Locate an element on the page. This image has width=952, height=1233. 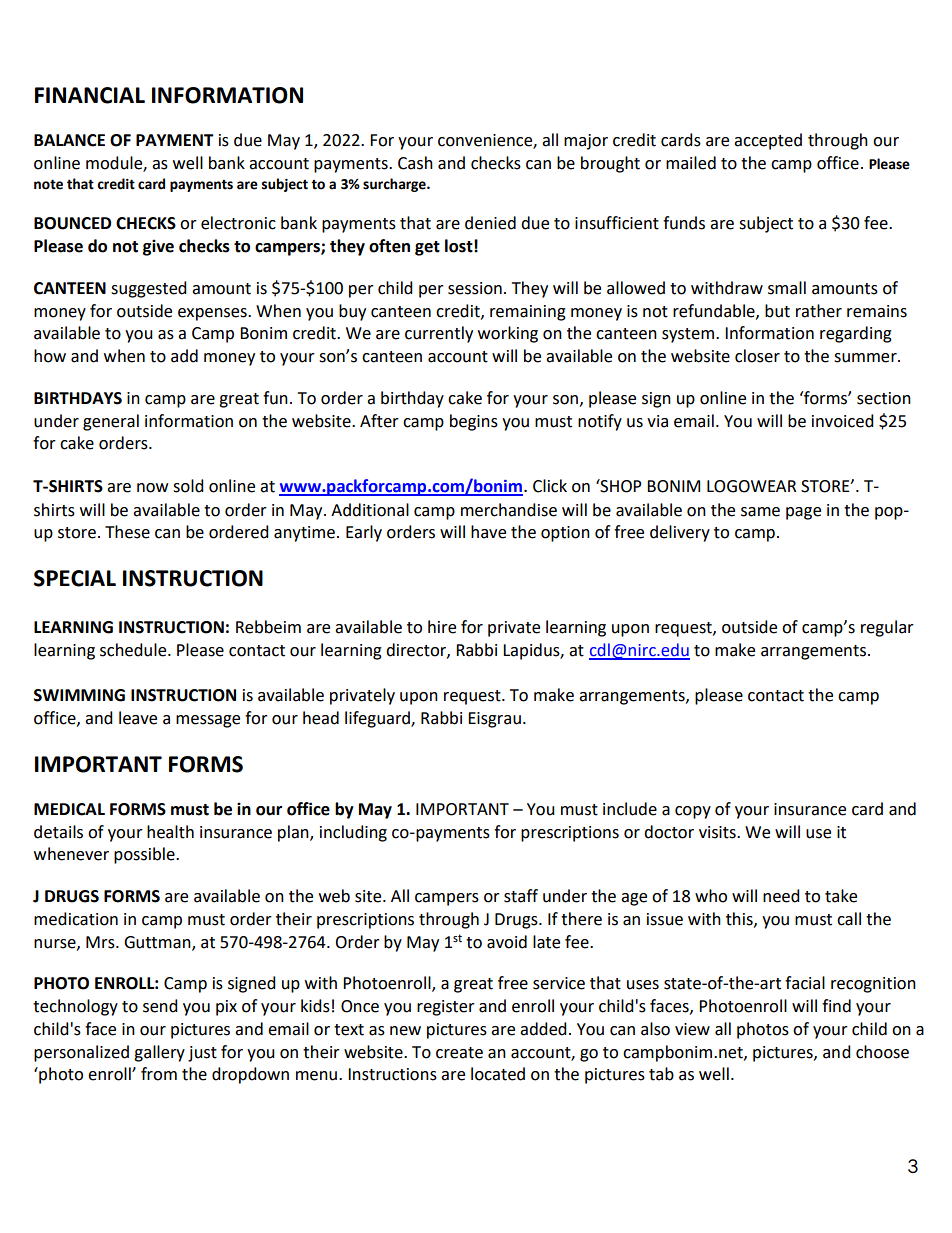
create is located at coordinates (459, 1053).
